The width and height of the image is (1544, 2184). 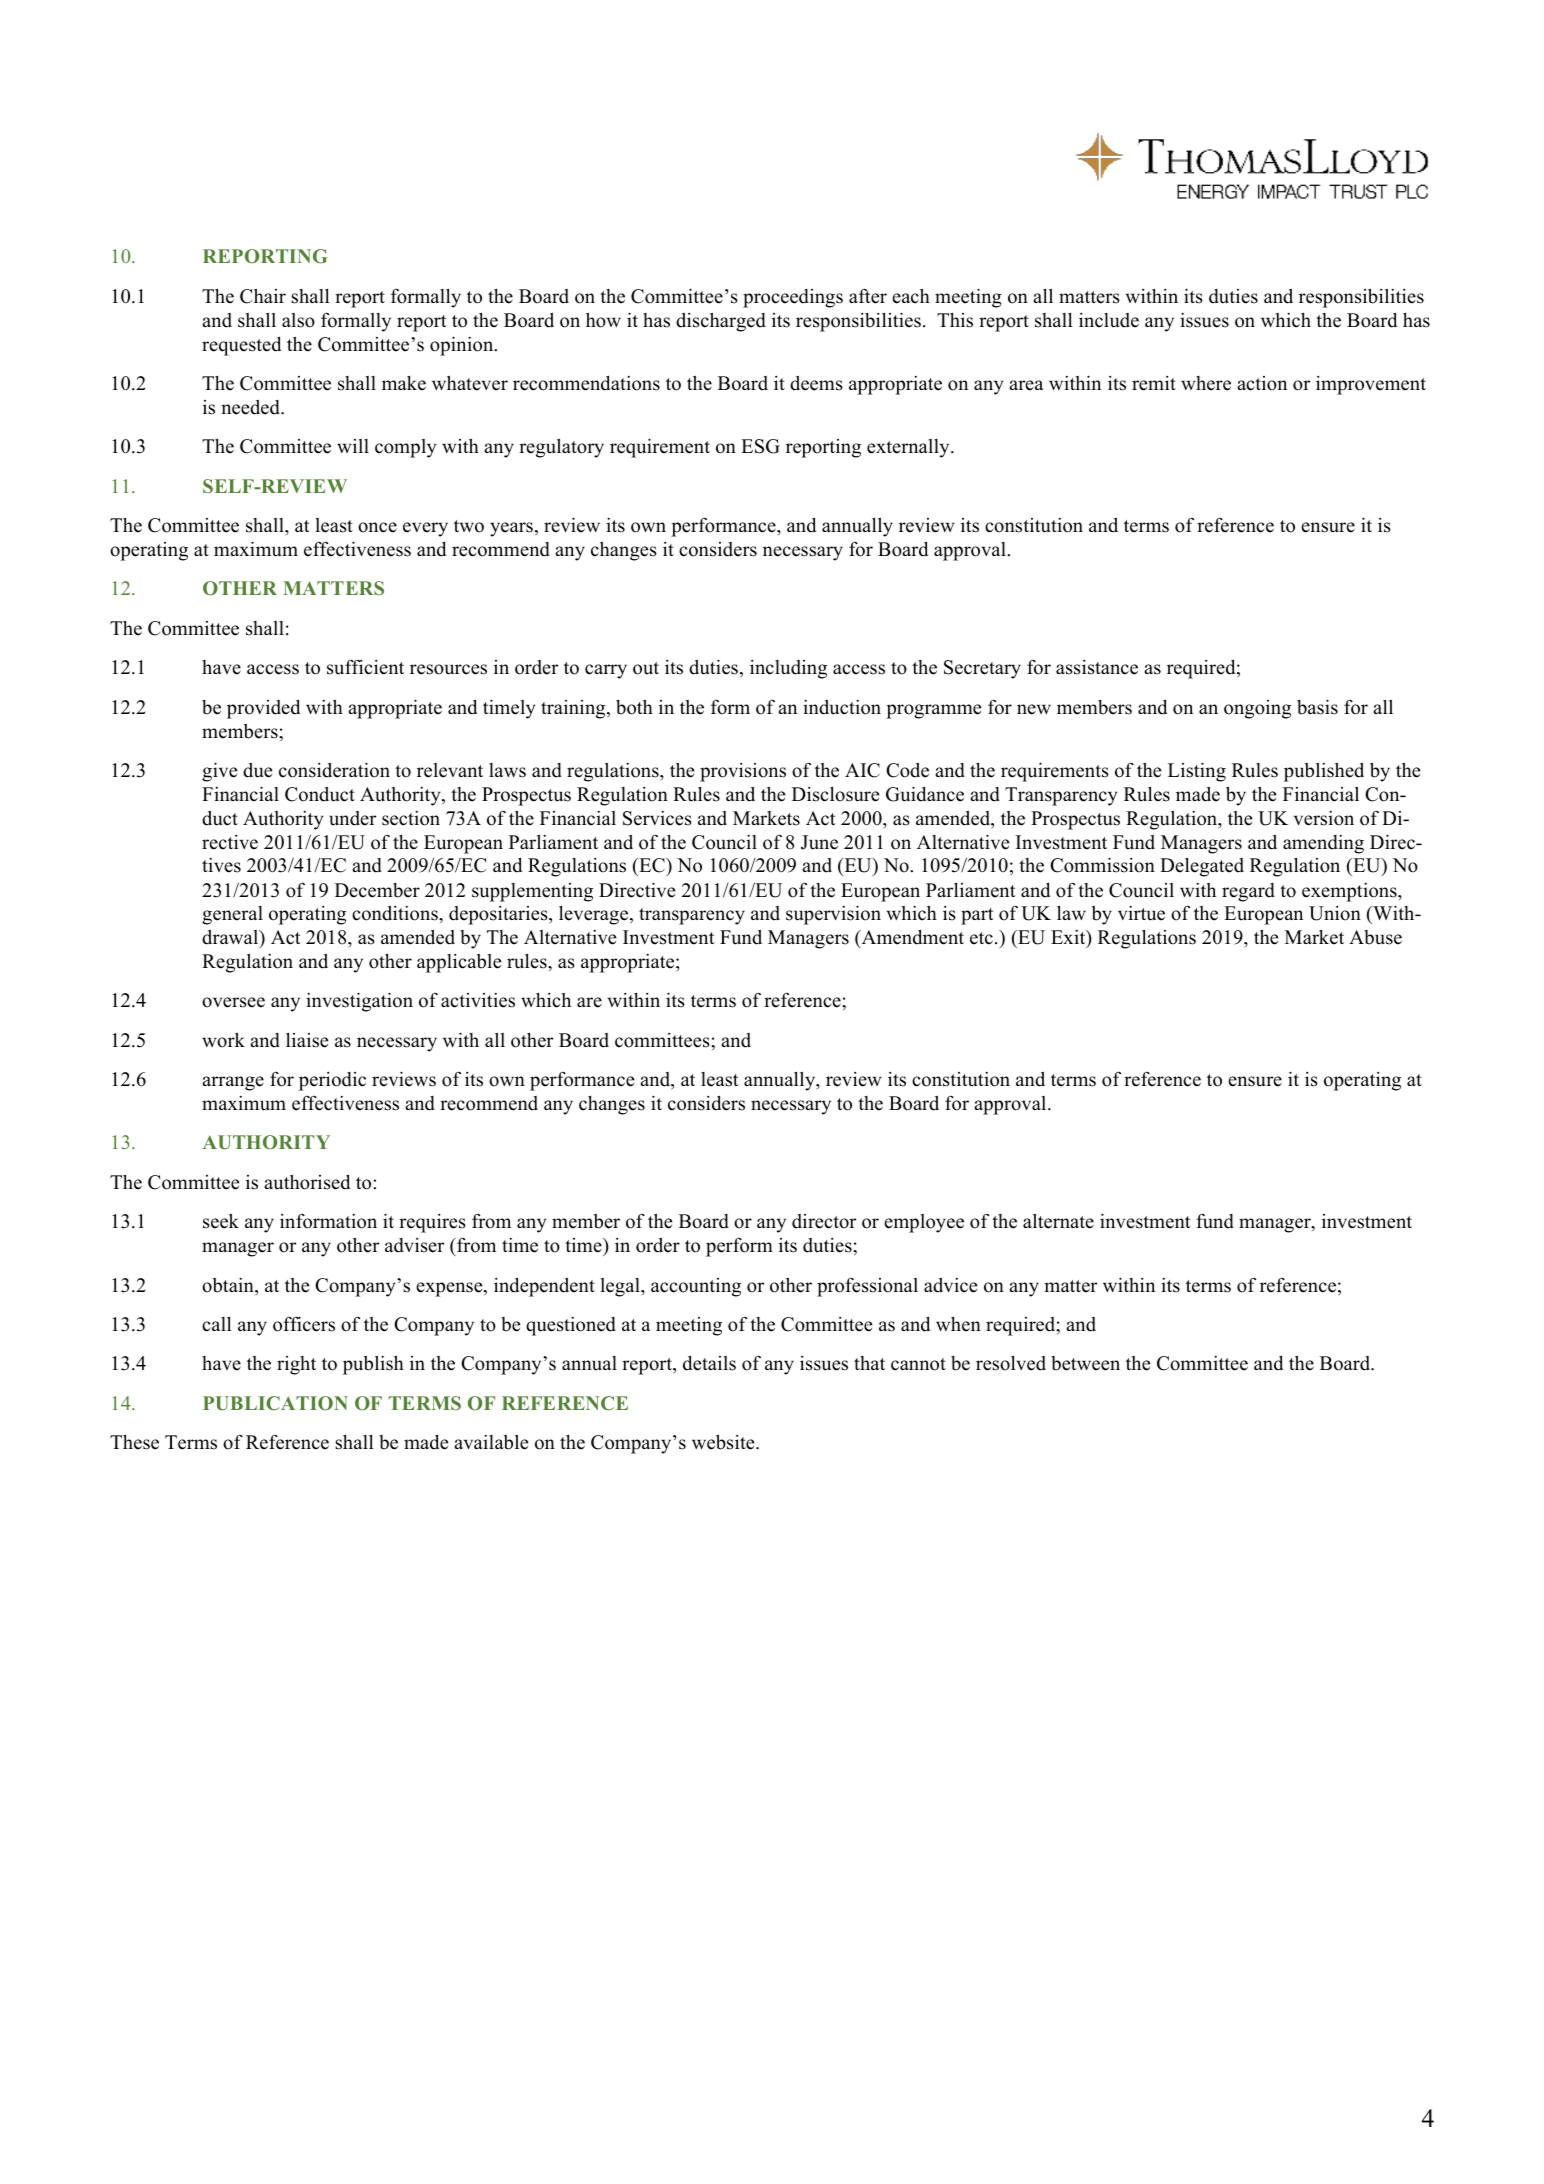 I want to click on employee, so click(x=924, y=1223).
